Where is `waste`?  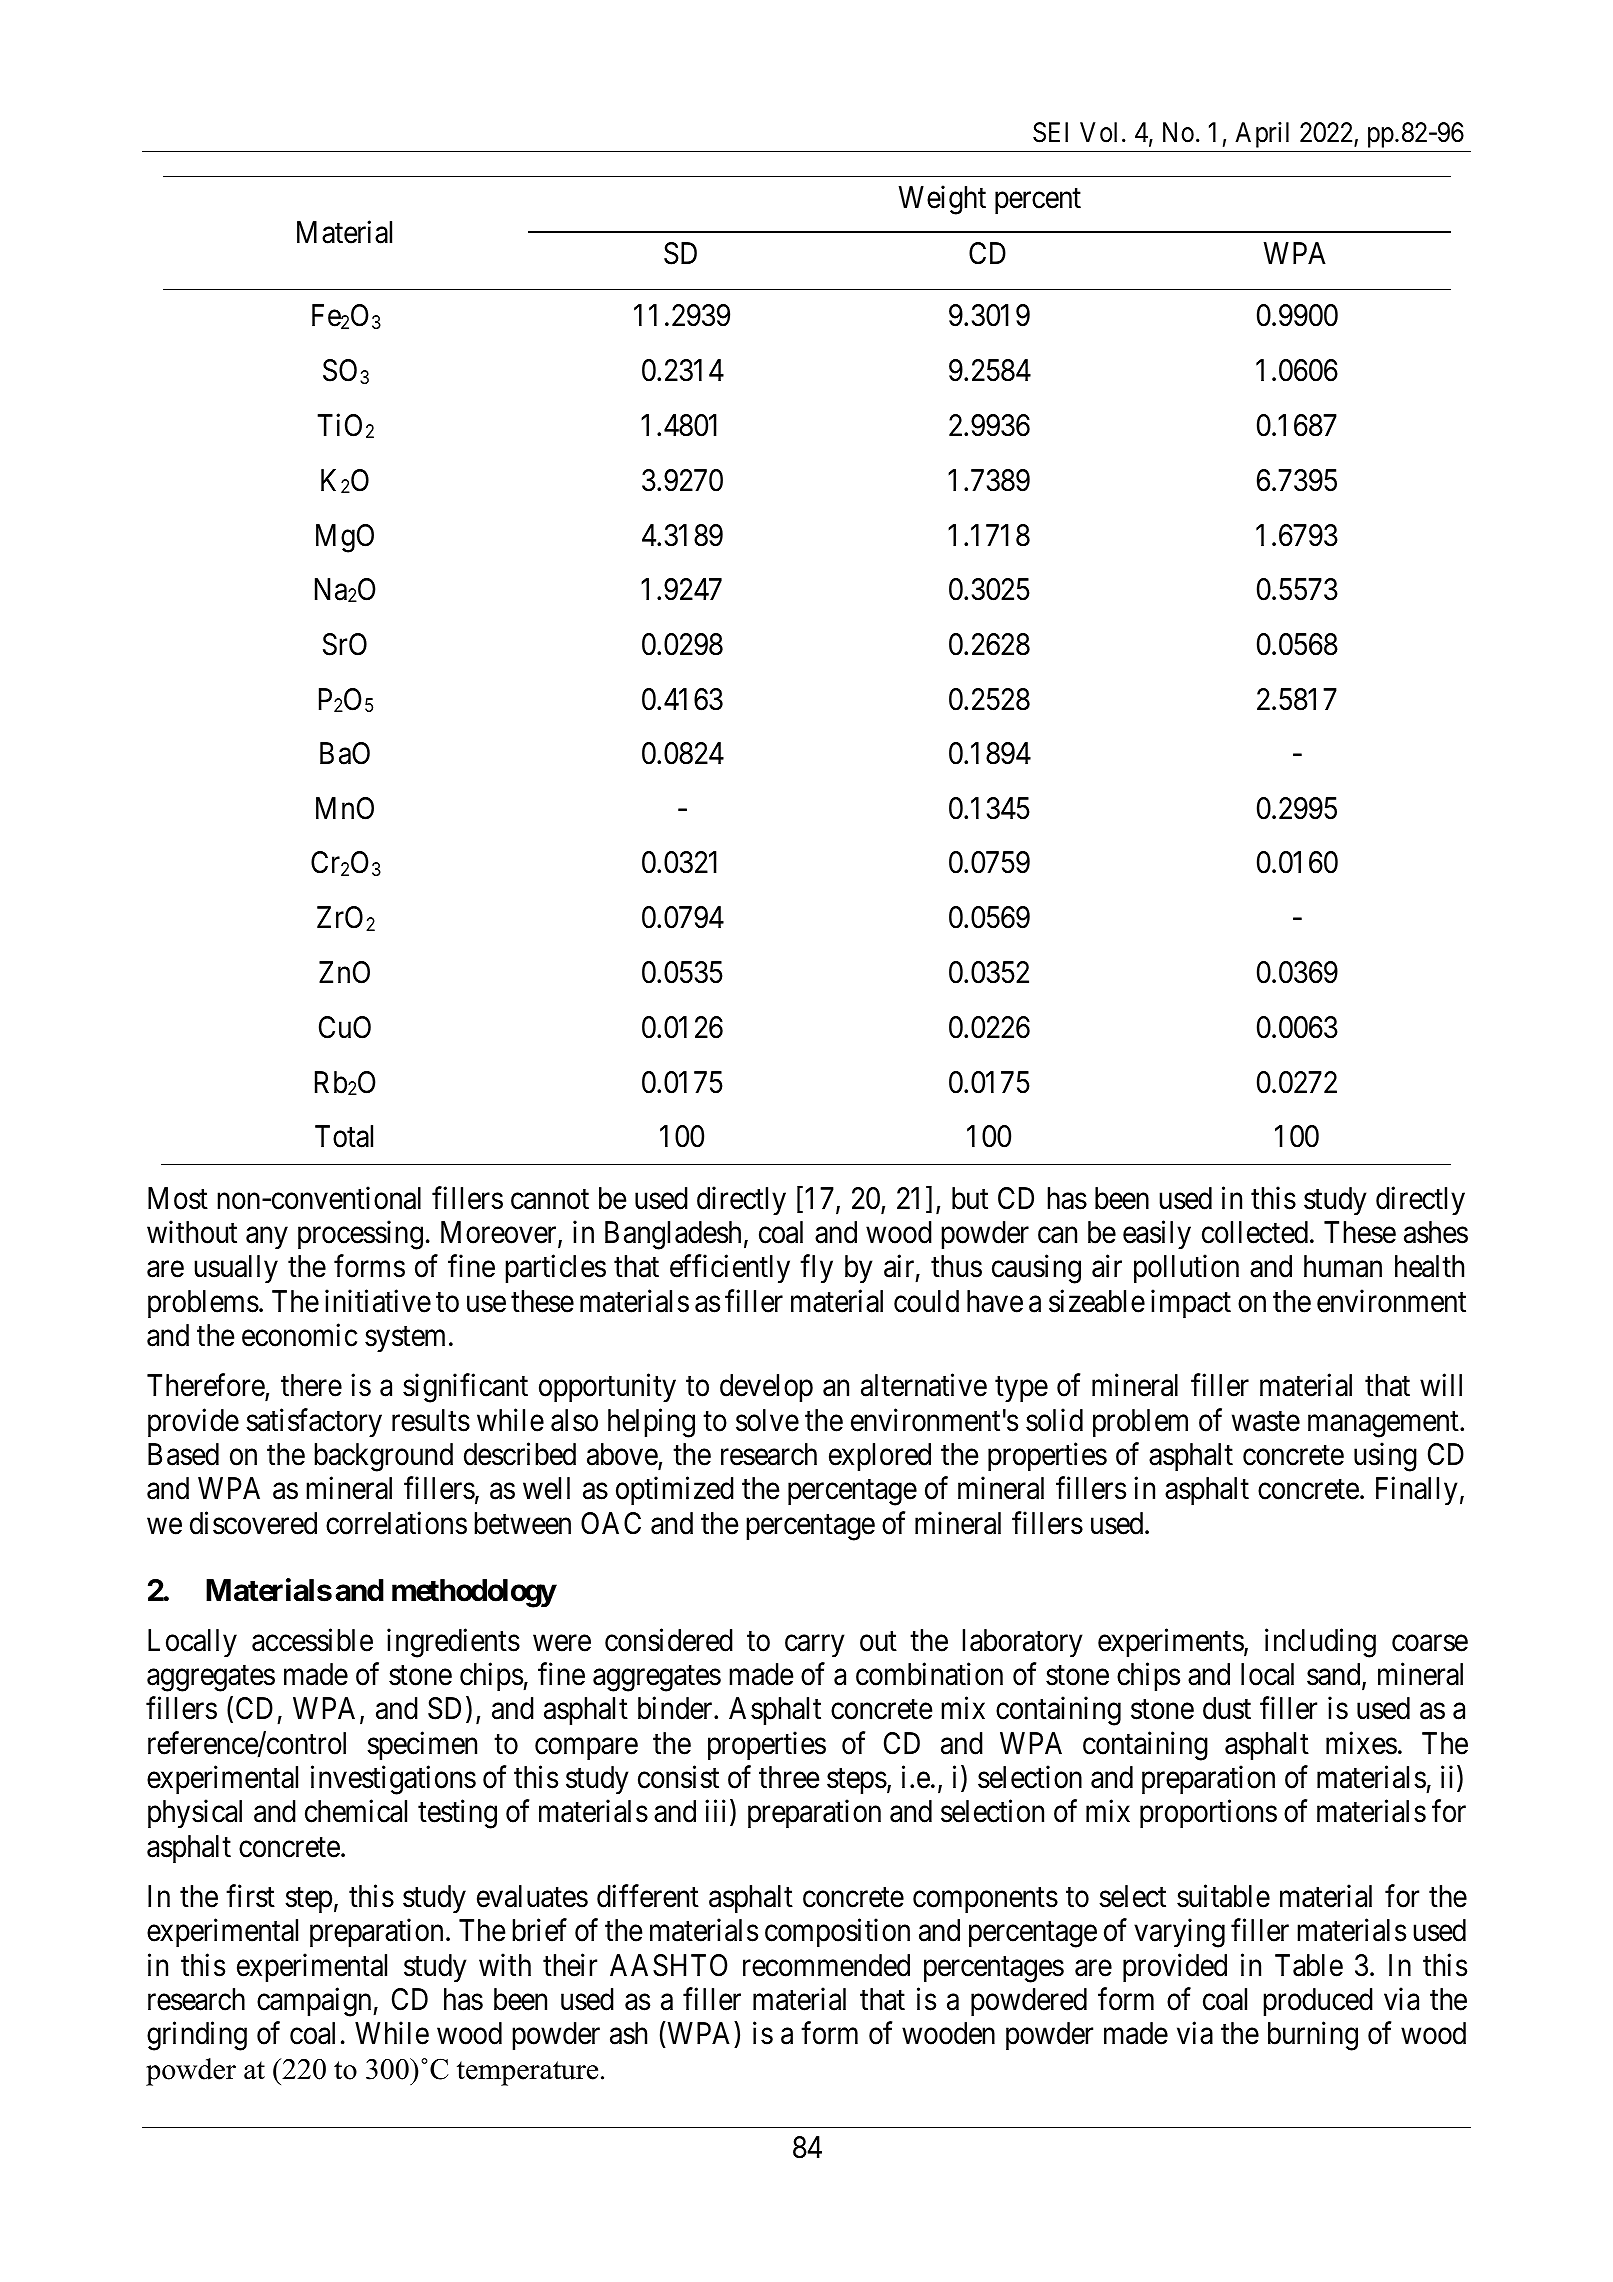 waste is located at coordinates (1266, 1421).
